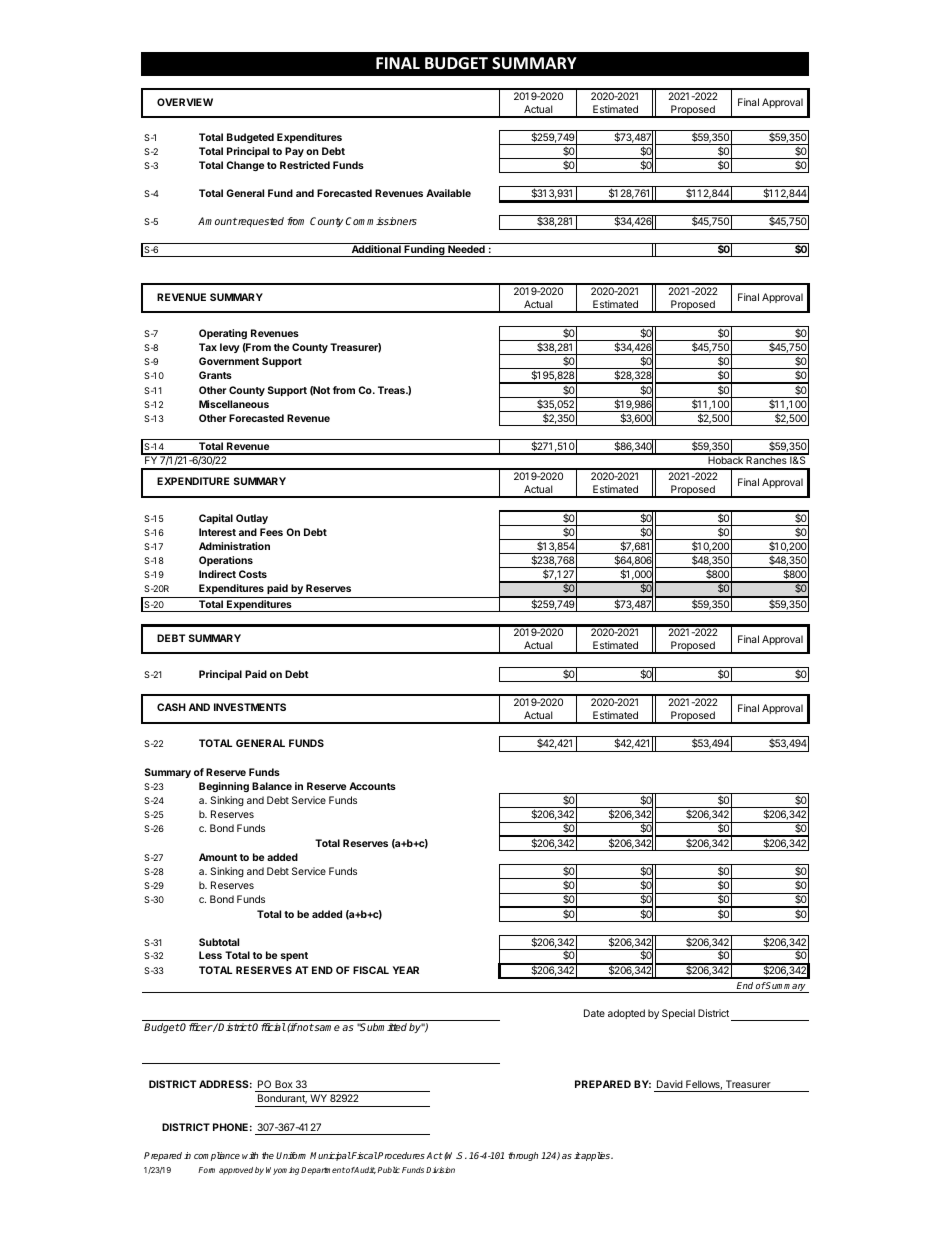 The height and width of the page is (1233, 952). I want to click on Procedures, so click(401, 1155).
